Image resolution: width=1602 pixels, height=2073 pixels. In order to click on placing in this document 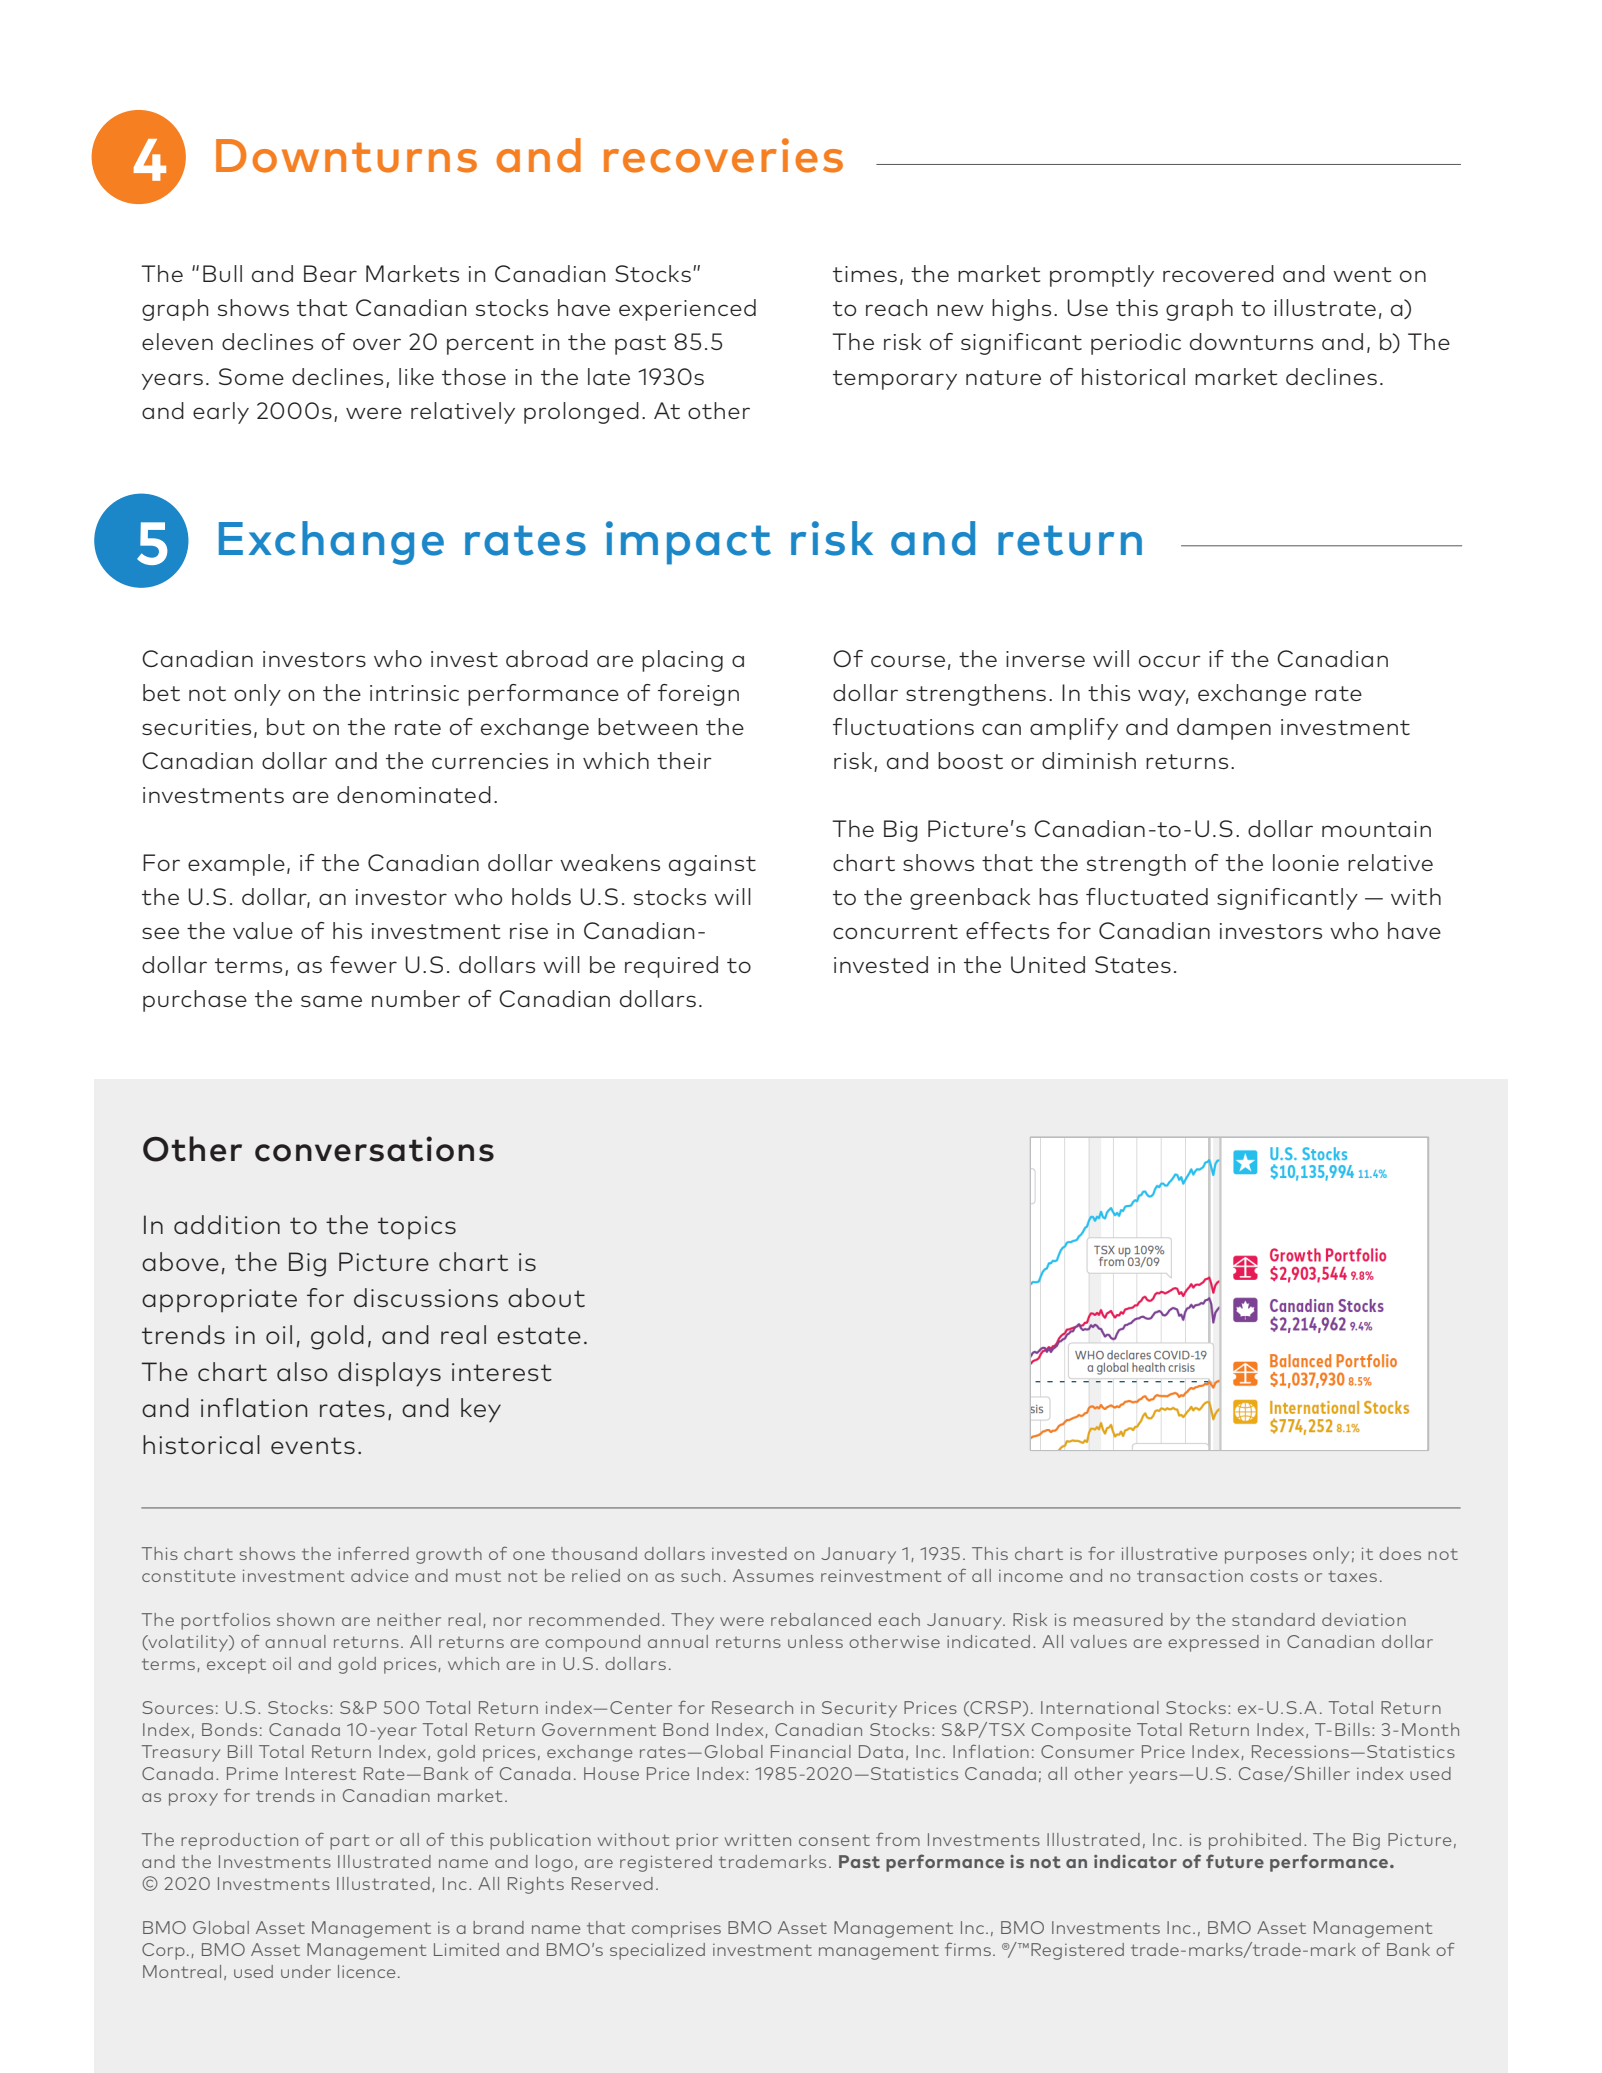, I will do `click(682, 661)`.
